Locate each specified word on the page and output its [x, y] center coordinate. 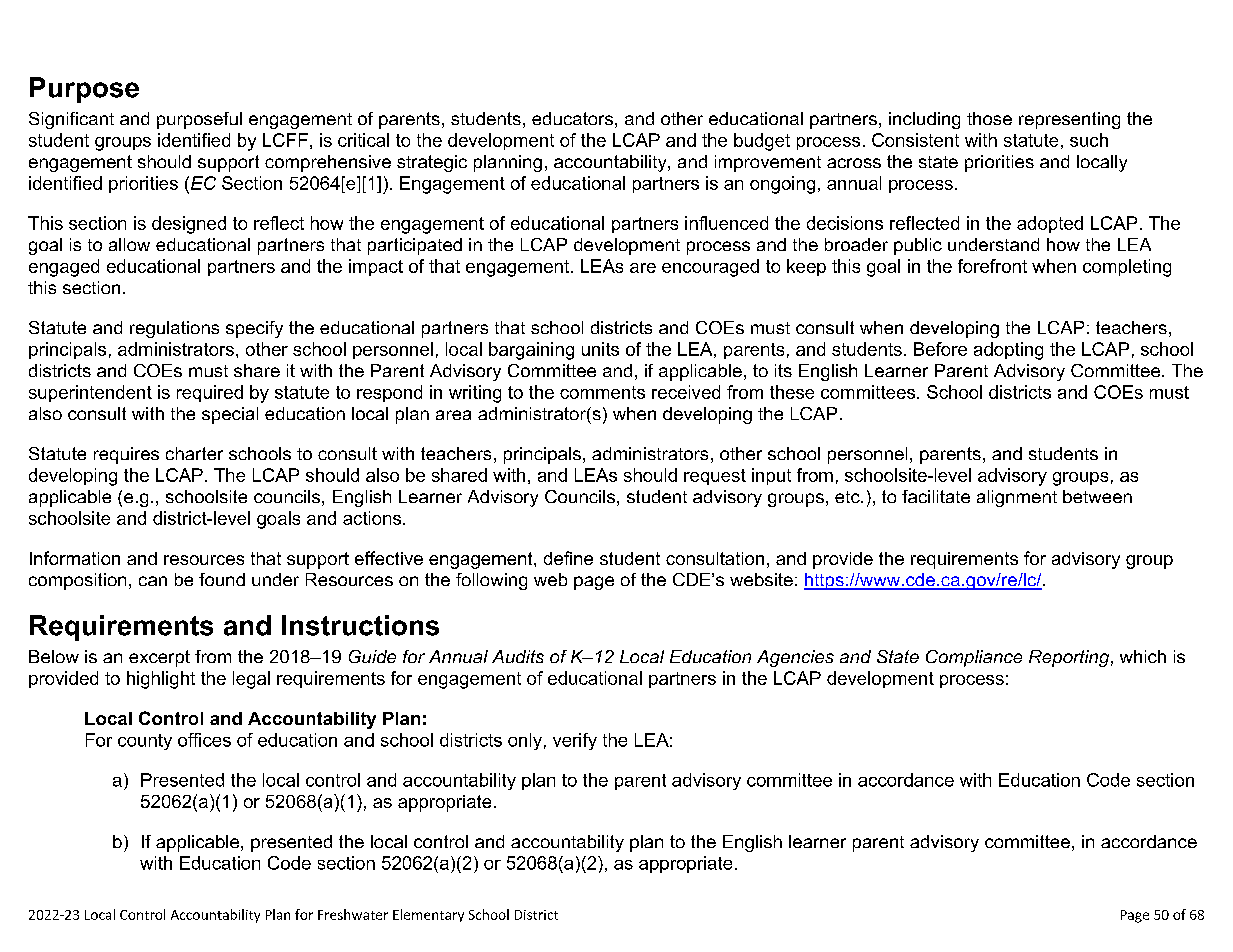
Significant [71, 120]
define [568, 558]
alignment [1017, 498]
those [989, 118]
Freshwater [353, 914]
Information [75, 558]
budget [762, 142]
